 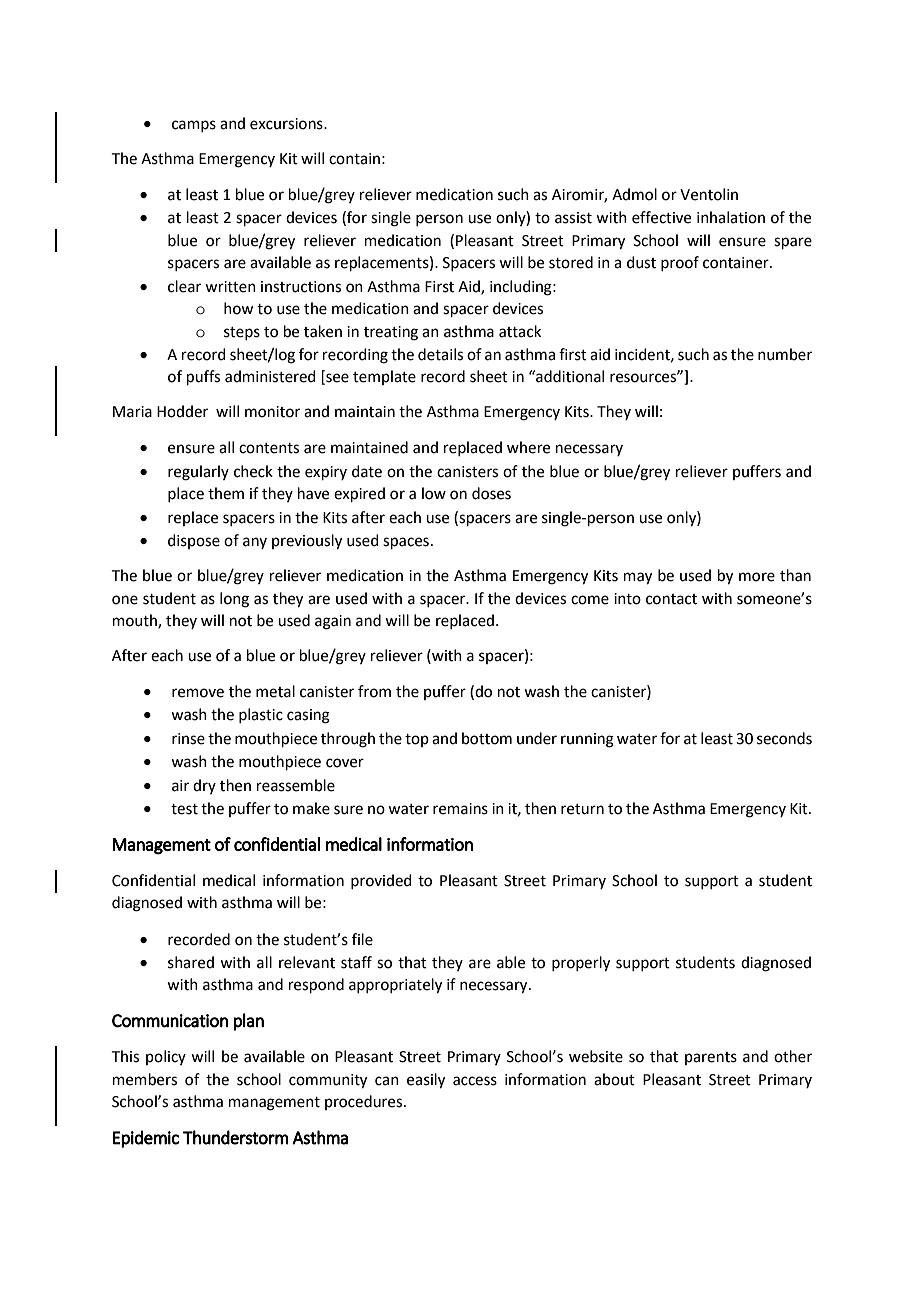 What do you see at coordinates (671, 599) in the document?
I see `contact` at bounding box center [671, 599].
